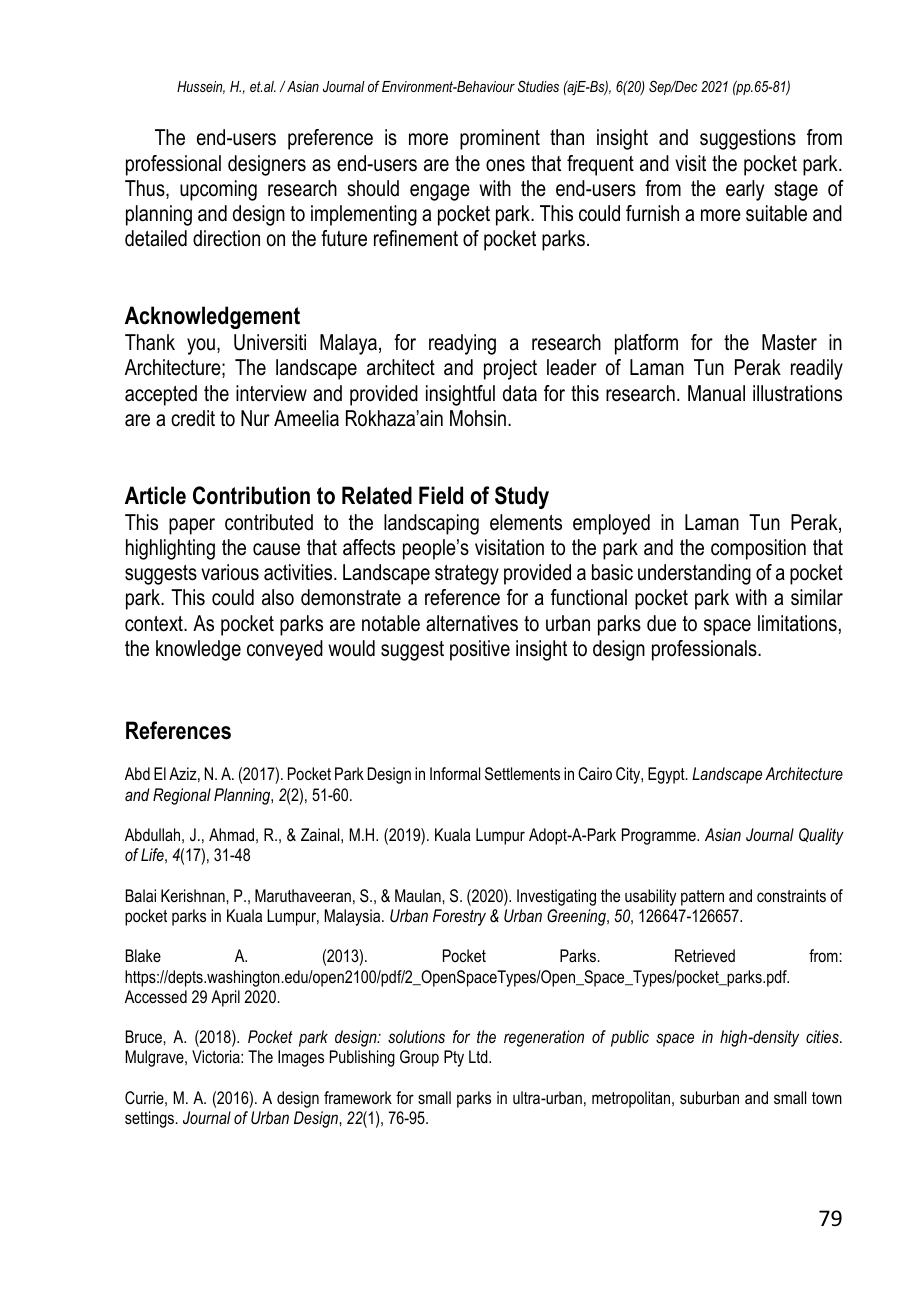  I want to click on town, so click(827, 1098).
